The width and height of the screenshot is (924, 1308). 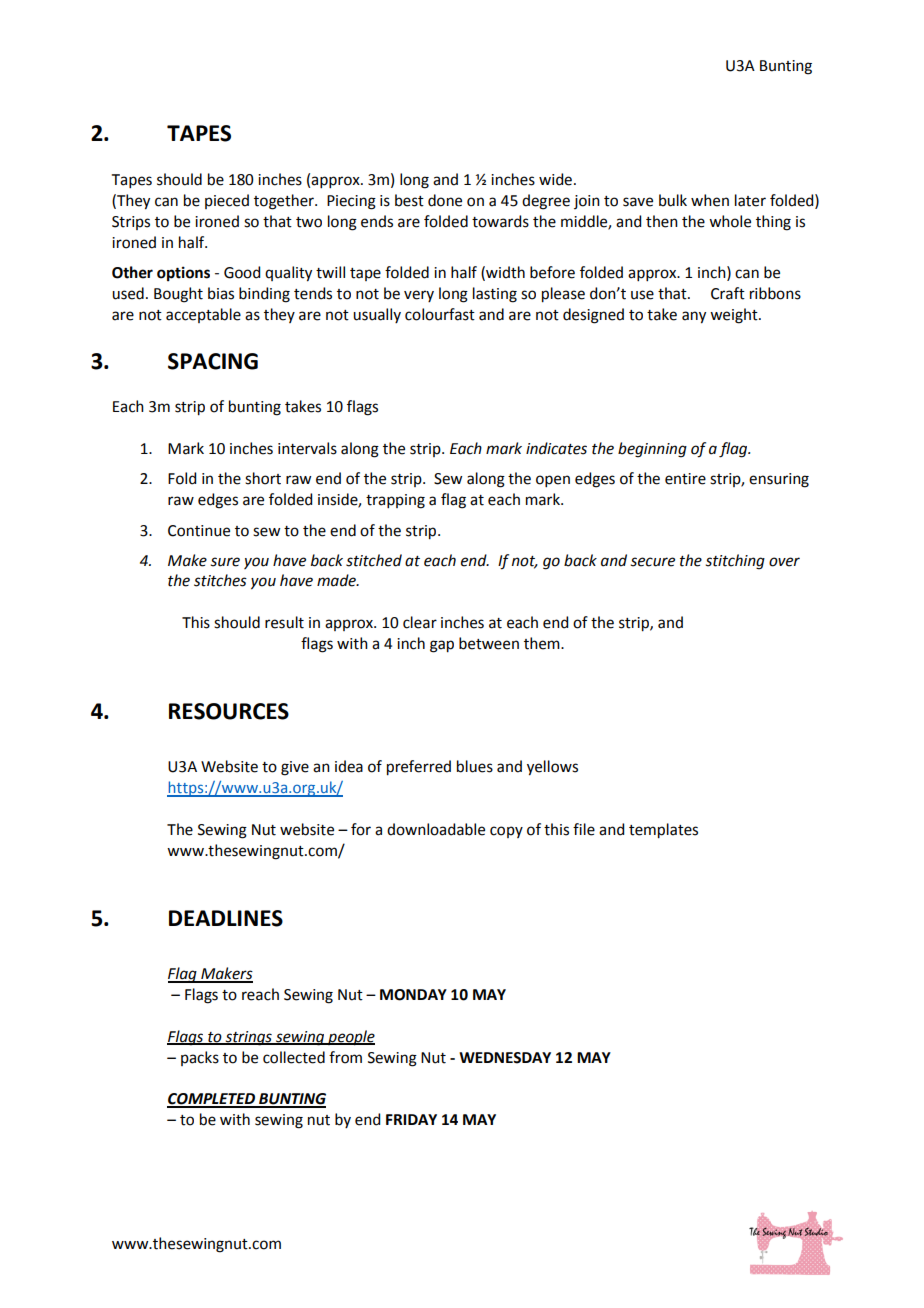 What do you see at coordinates (212, 1100) in the screenshot?
I see `COMPLETED` at bounding box center [212, 1100].
